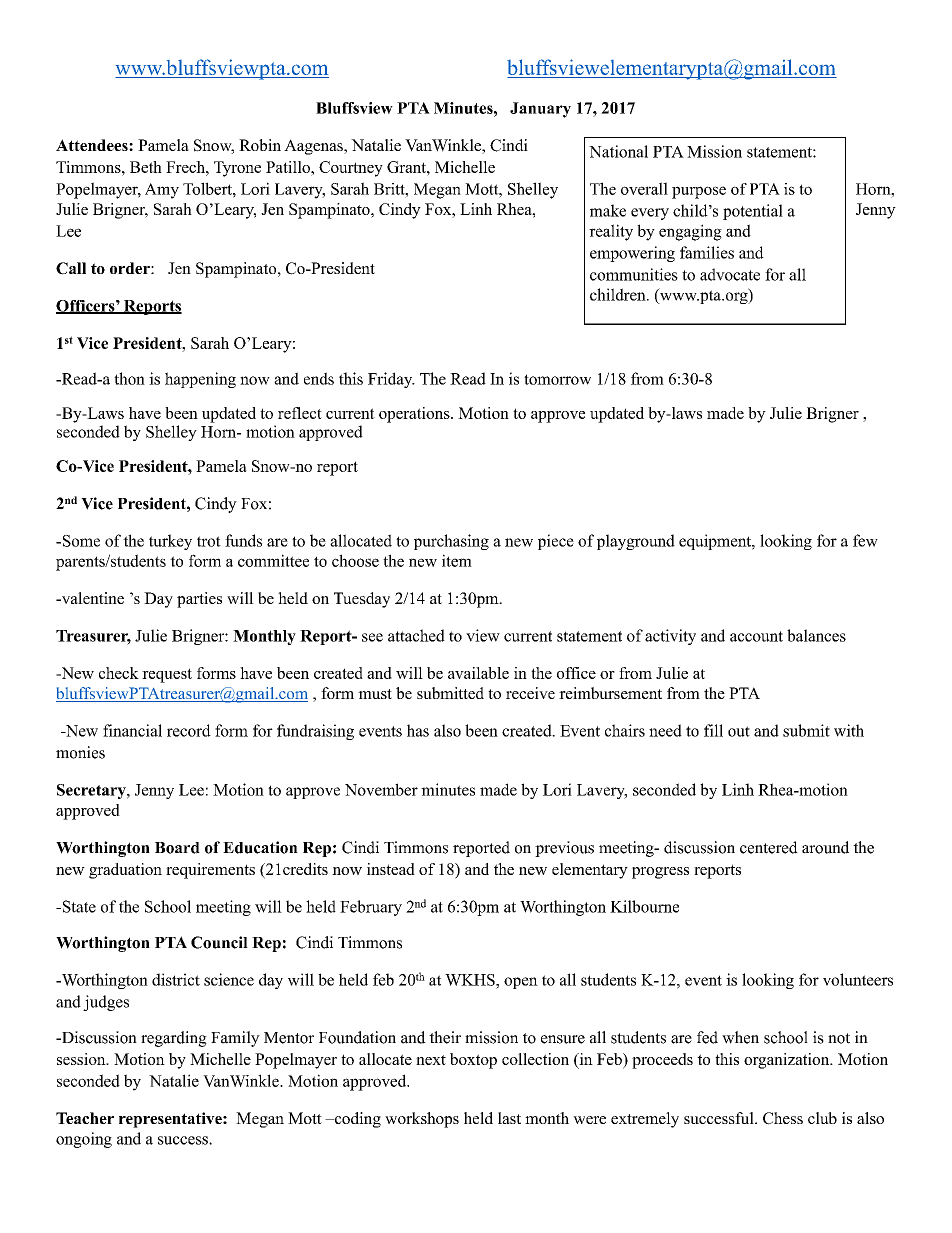  I want to click on thon, so click(129, 378).
